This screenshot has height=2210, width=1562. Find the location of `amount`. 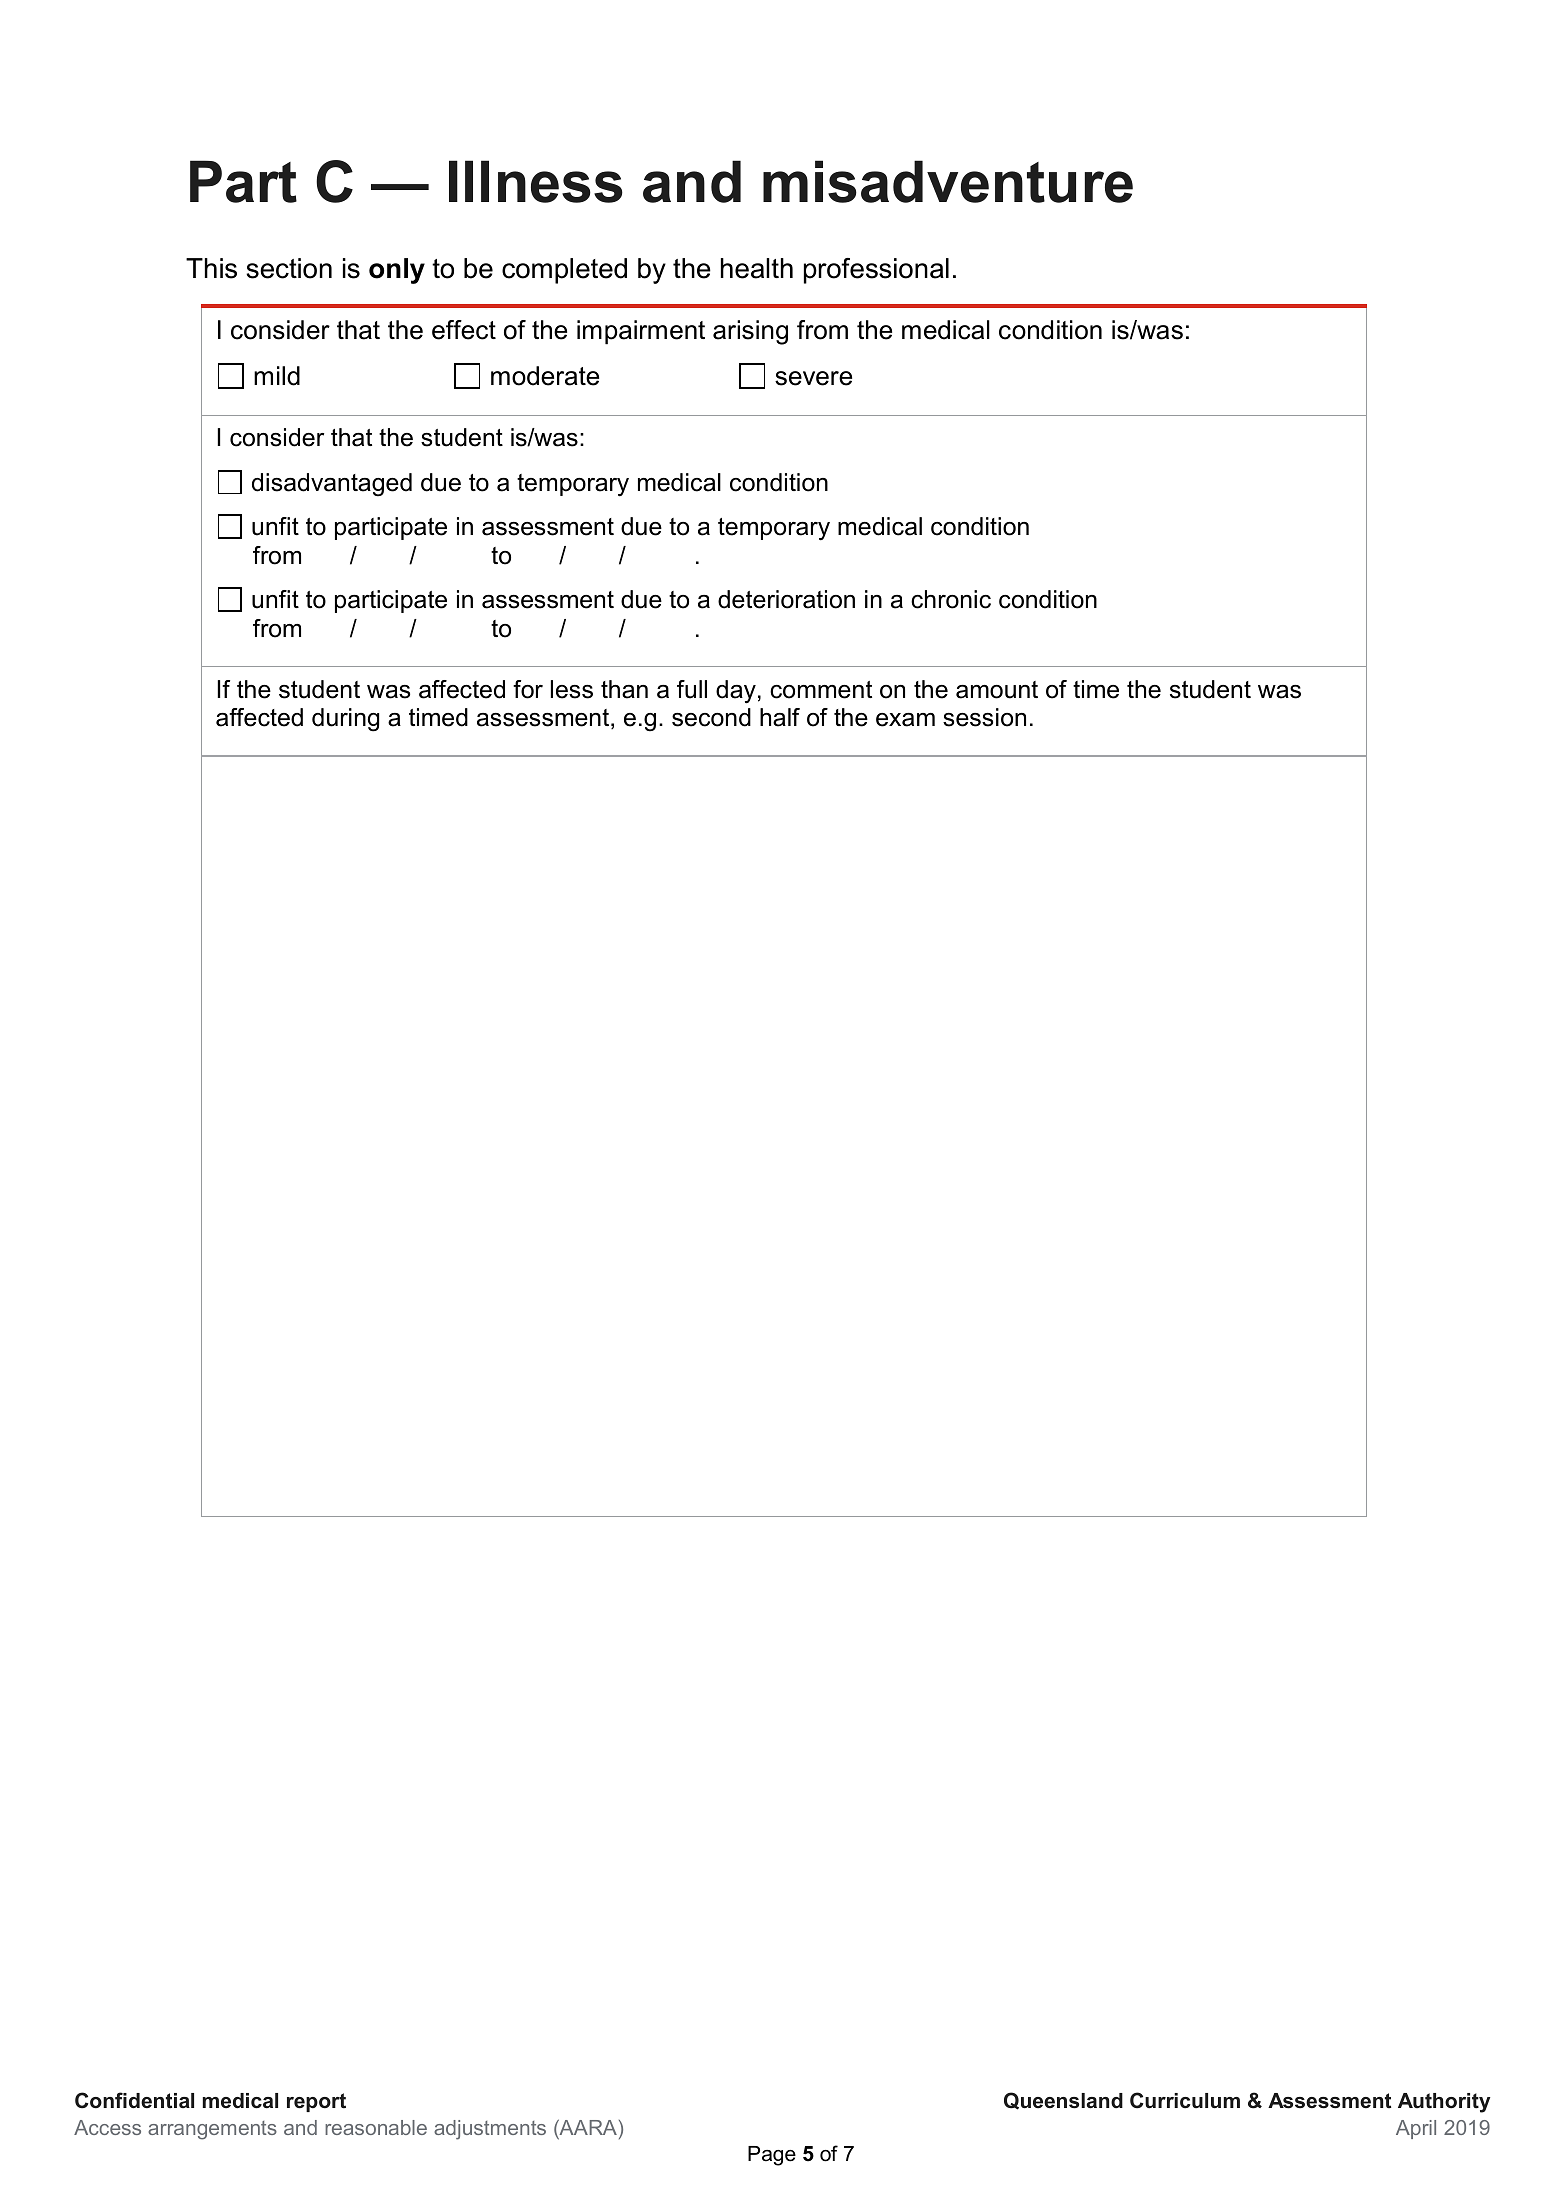

amount is located at coordinates (997, 690).
